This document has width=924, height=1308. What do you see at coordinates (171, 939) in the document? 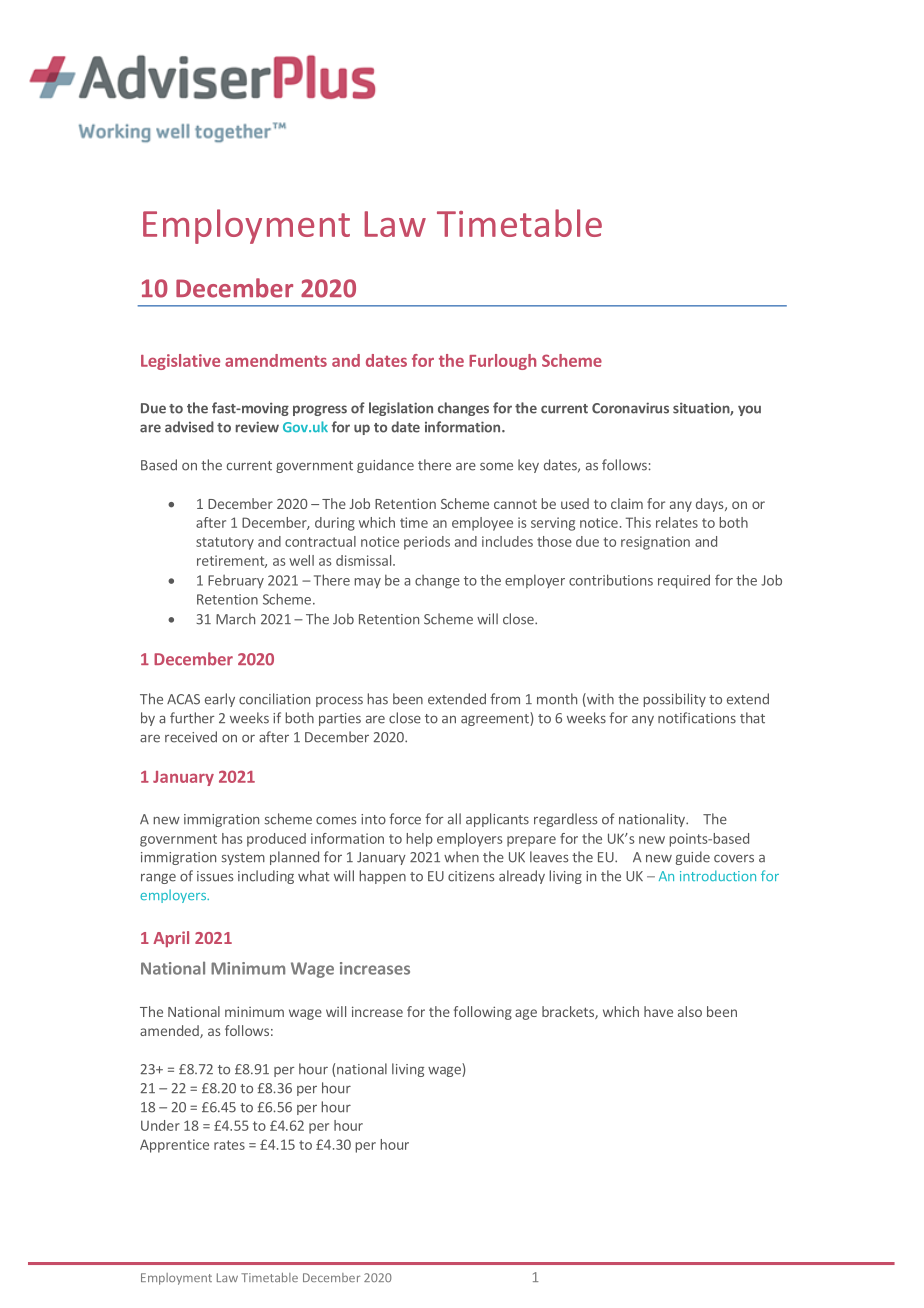
I see `April` at bounding box center [171, 939].
